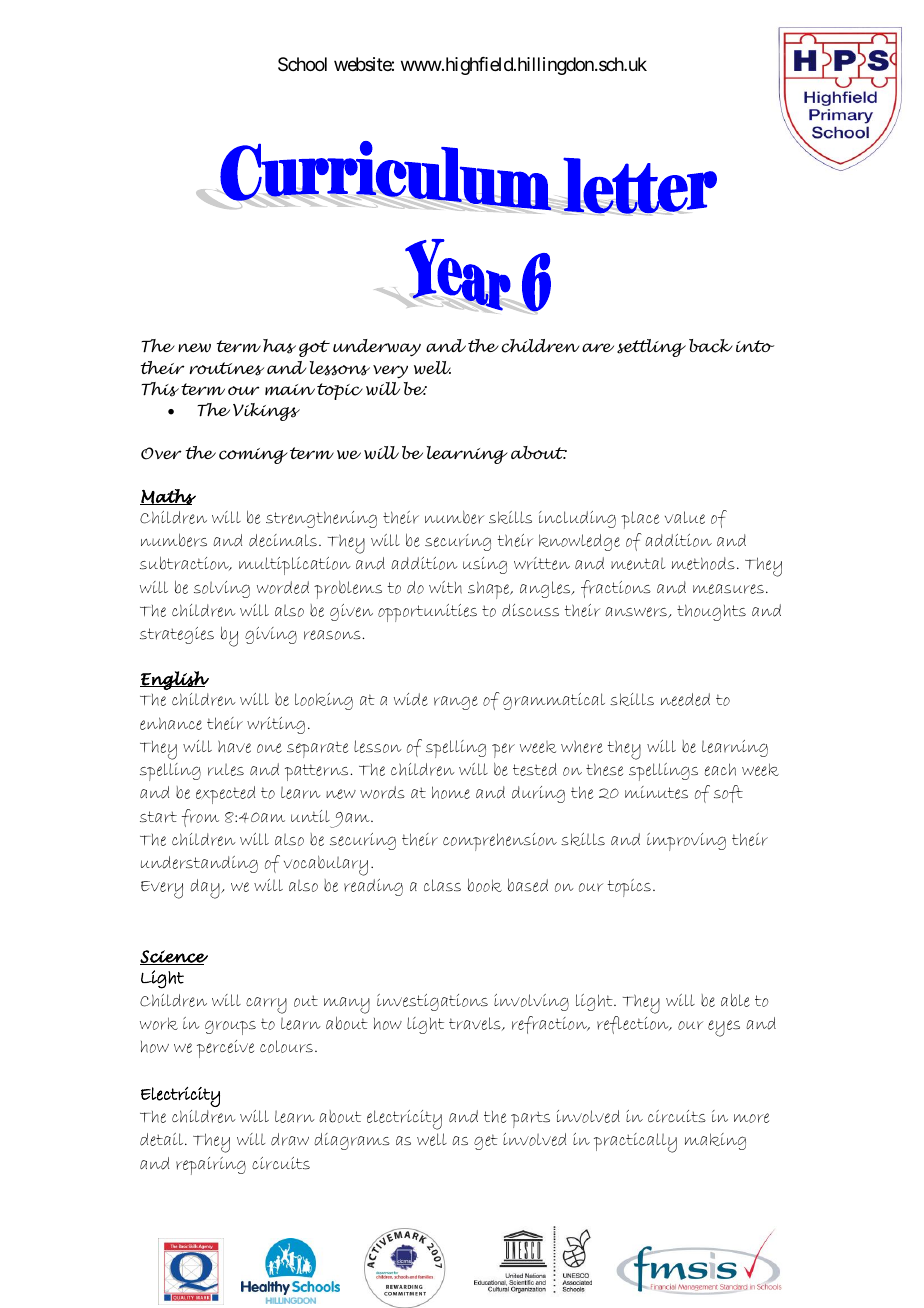  Describe the element at coordinates (206, 889) in the screenshot. I see `day` at that location.
